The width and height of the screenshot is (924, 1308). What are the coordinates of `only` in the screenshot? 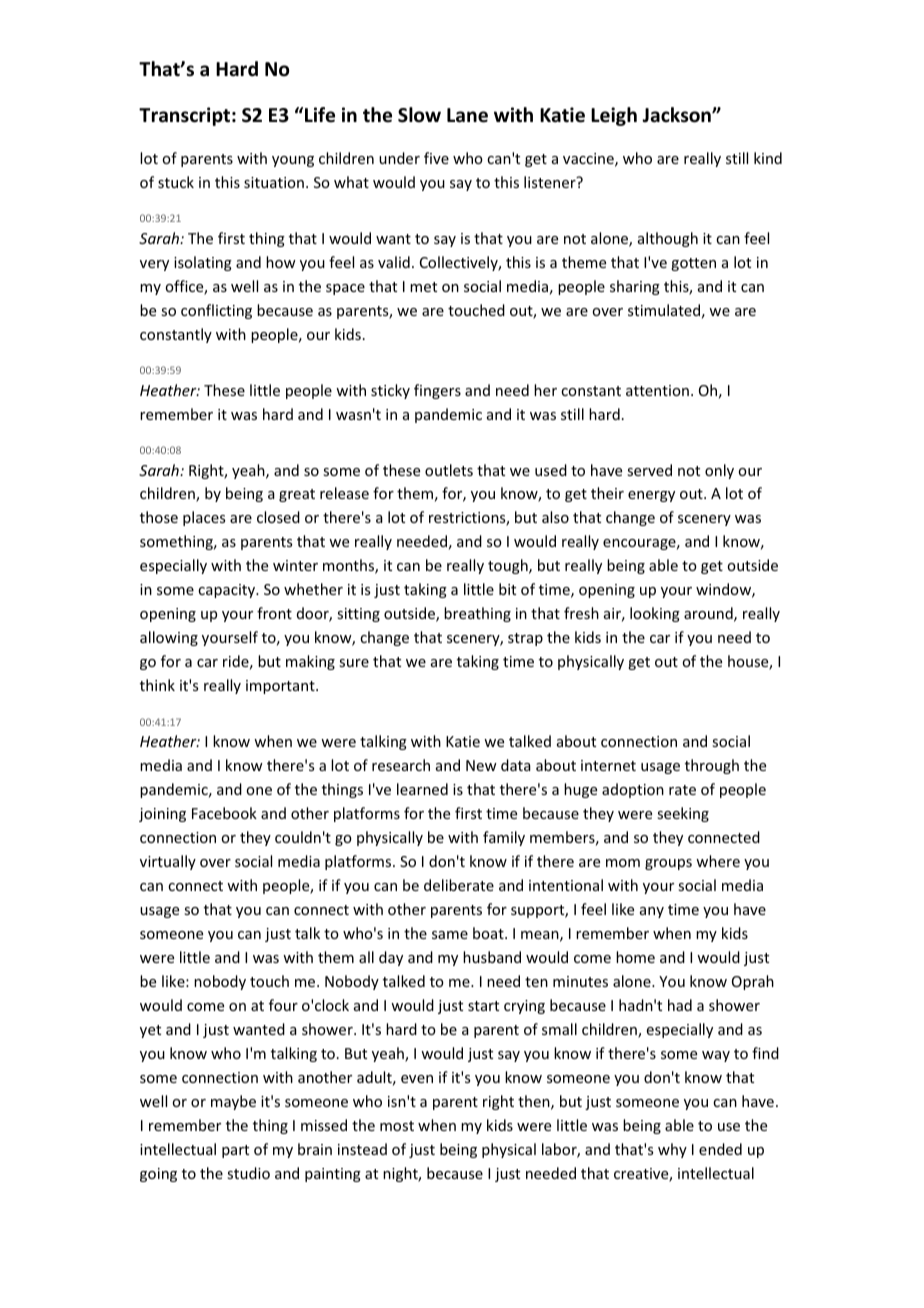 It's located at (719, 471).
